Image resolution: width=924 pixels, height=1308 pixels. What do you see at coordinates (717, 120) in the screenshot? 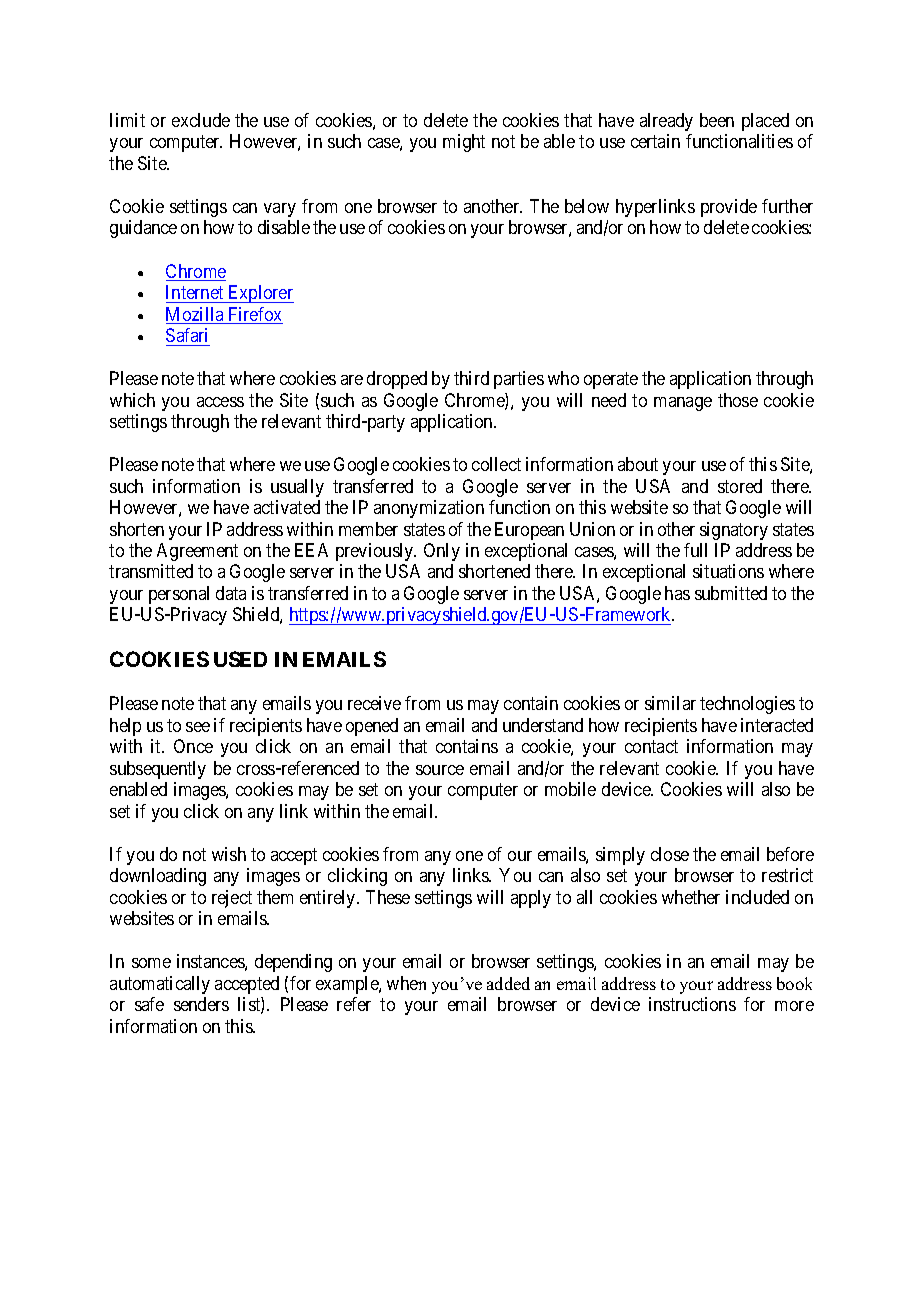
I see `been` at bounding box center [717, 120].
